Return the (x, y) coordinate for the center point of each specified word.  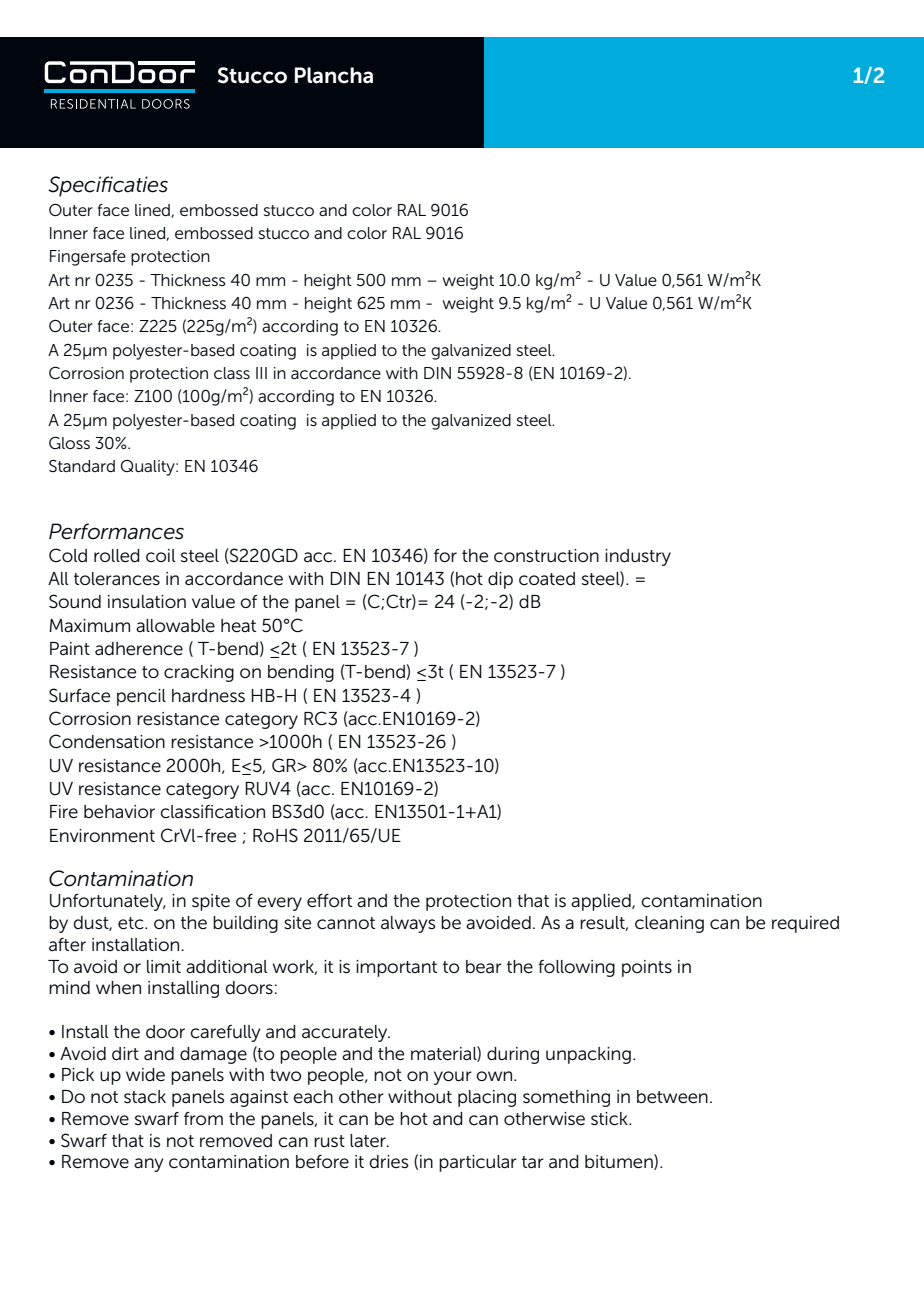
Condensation (107, 741)
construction (546, 556)
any (149, 1165)
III (261, 373)
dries (389, 1162)
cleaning (669, 924)
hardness (208, 696)
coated (547, 579)
